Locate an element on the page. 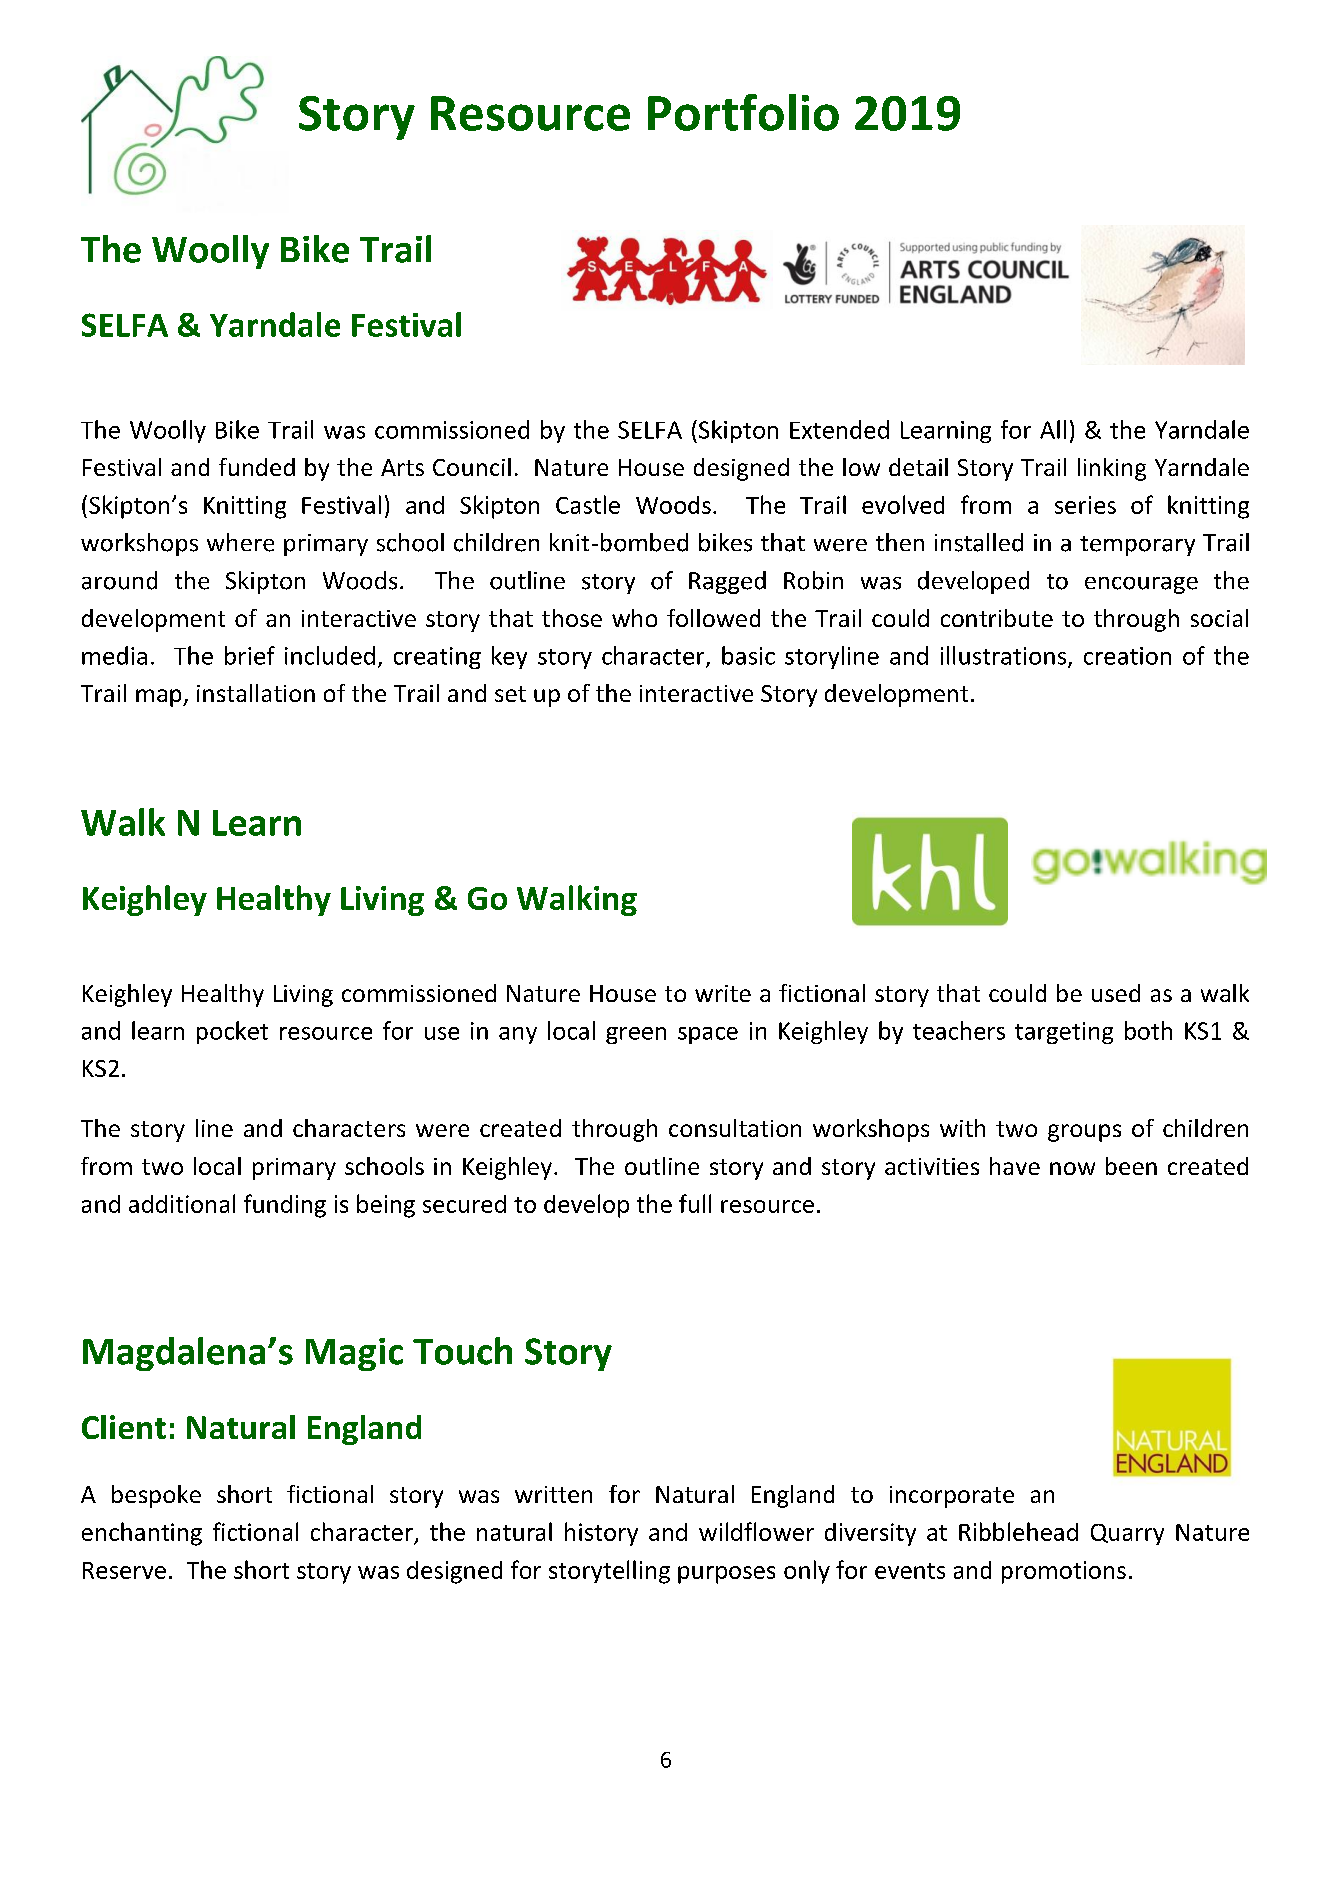  who is located at coordinates (634, 618).
